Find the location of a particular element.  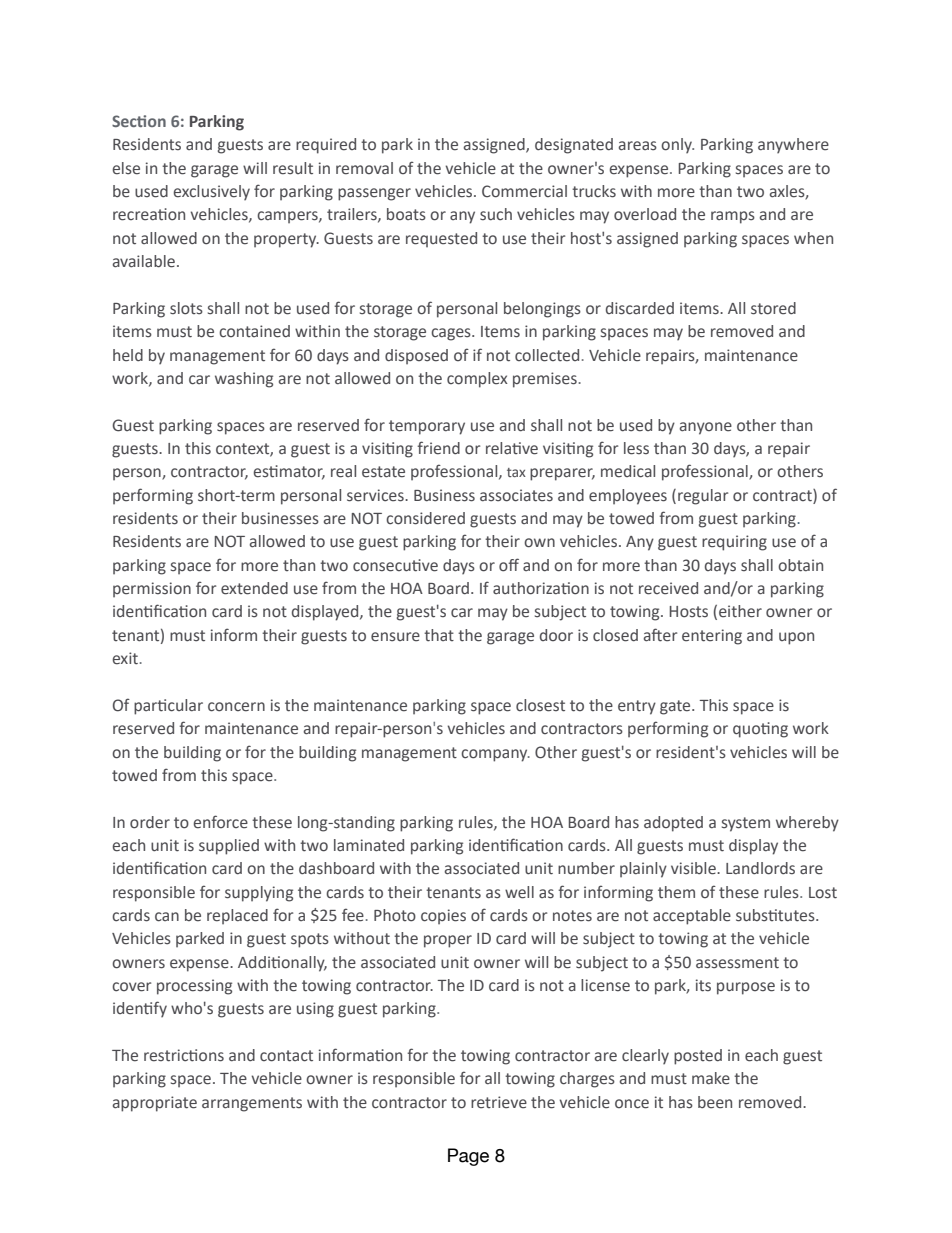

real is located at coordinates (343, 471).
